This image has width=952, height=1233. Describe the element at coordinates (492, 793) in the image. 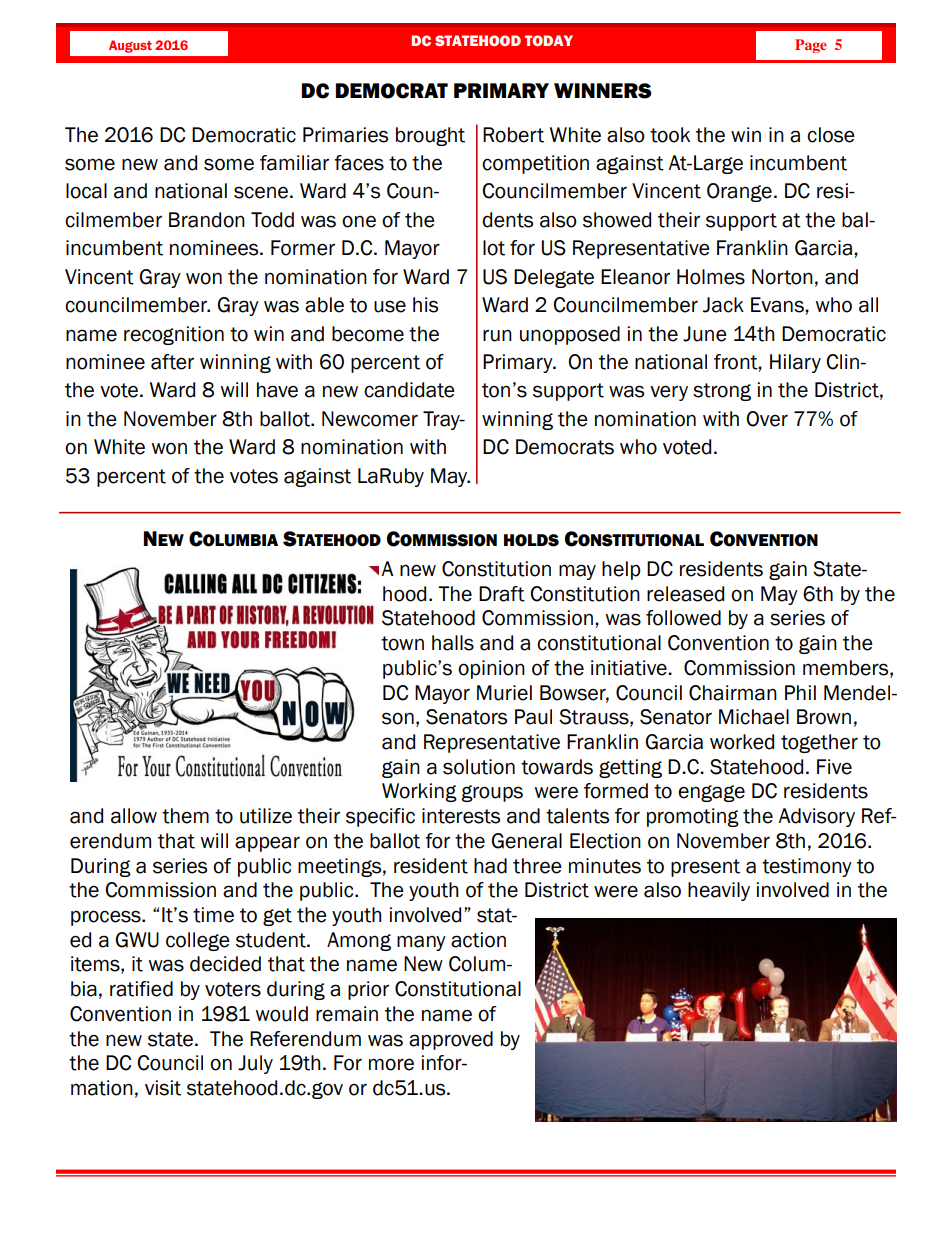

I see `groups` at that location.
